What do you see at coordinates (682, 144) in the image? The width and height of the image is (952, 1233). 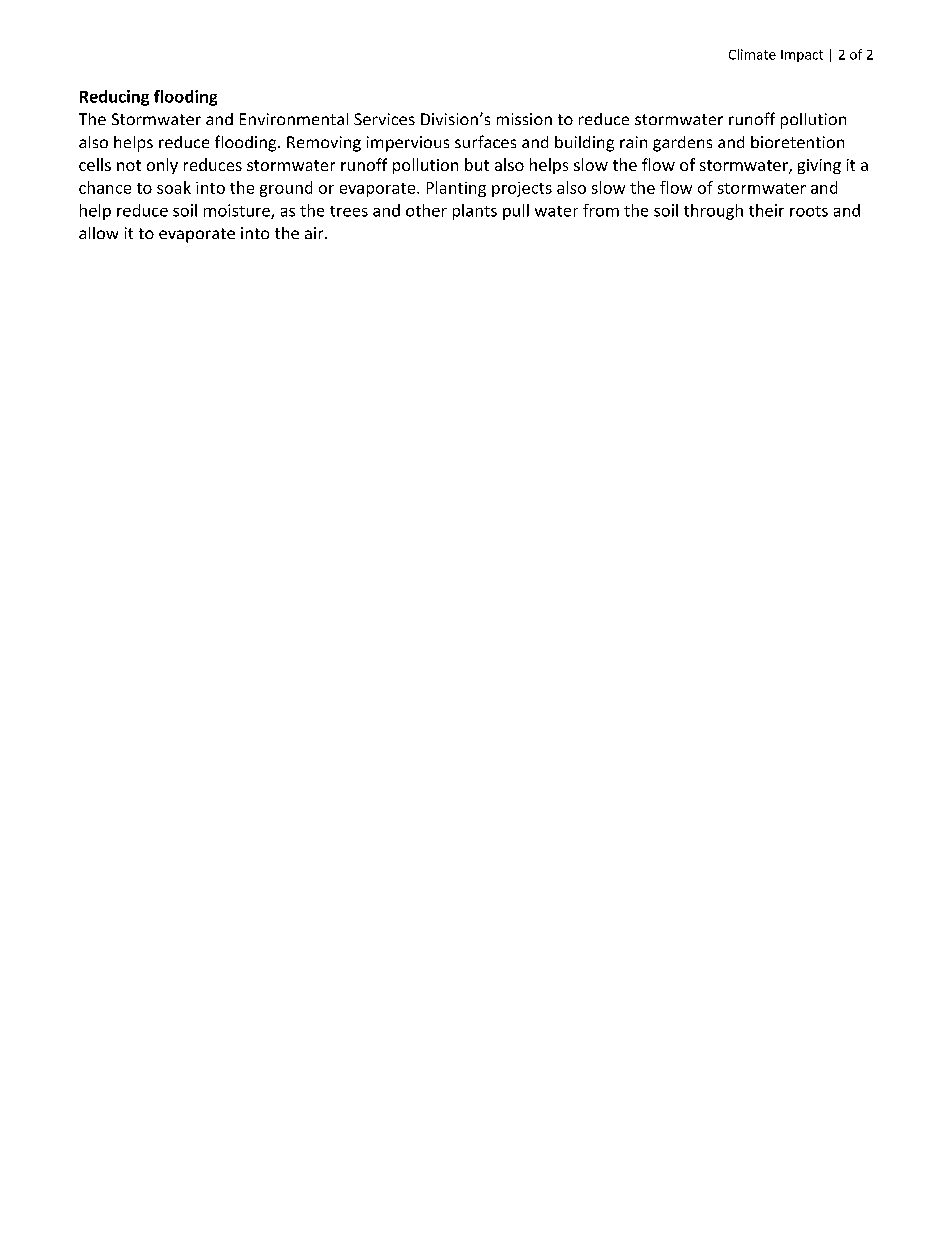 I see `gardens` at bounding box center [682, 144].
